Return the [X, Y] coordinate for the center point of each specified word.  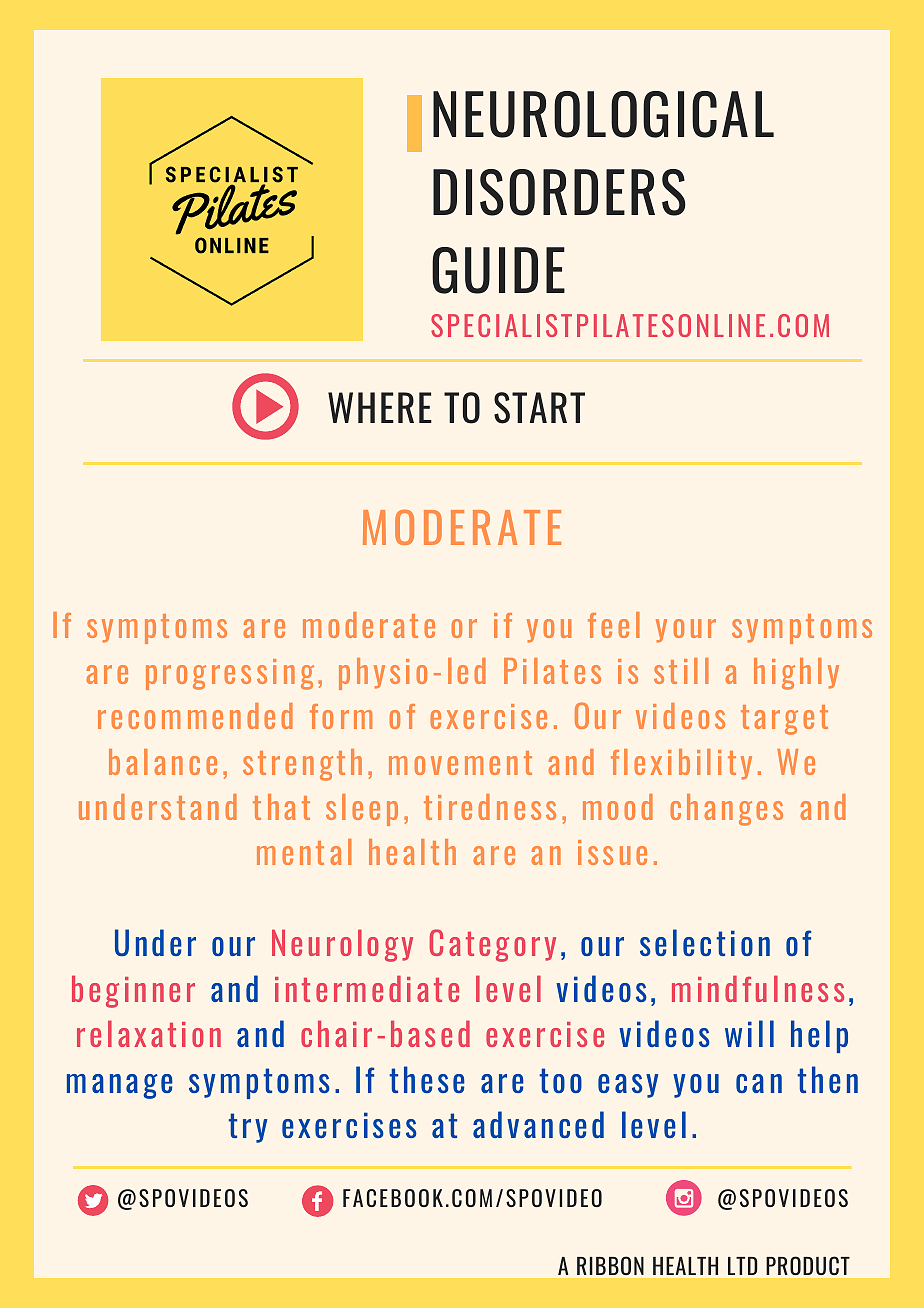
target [784, 720]
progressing [230, 674]
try [248, 1128]
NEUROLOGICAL [603, 114]
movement [460, 763]
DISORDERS [559, 192]
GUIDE [498, 270]
